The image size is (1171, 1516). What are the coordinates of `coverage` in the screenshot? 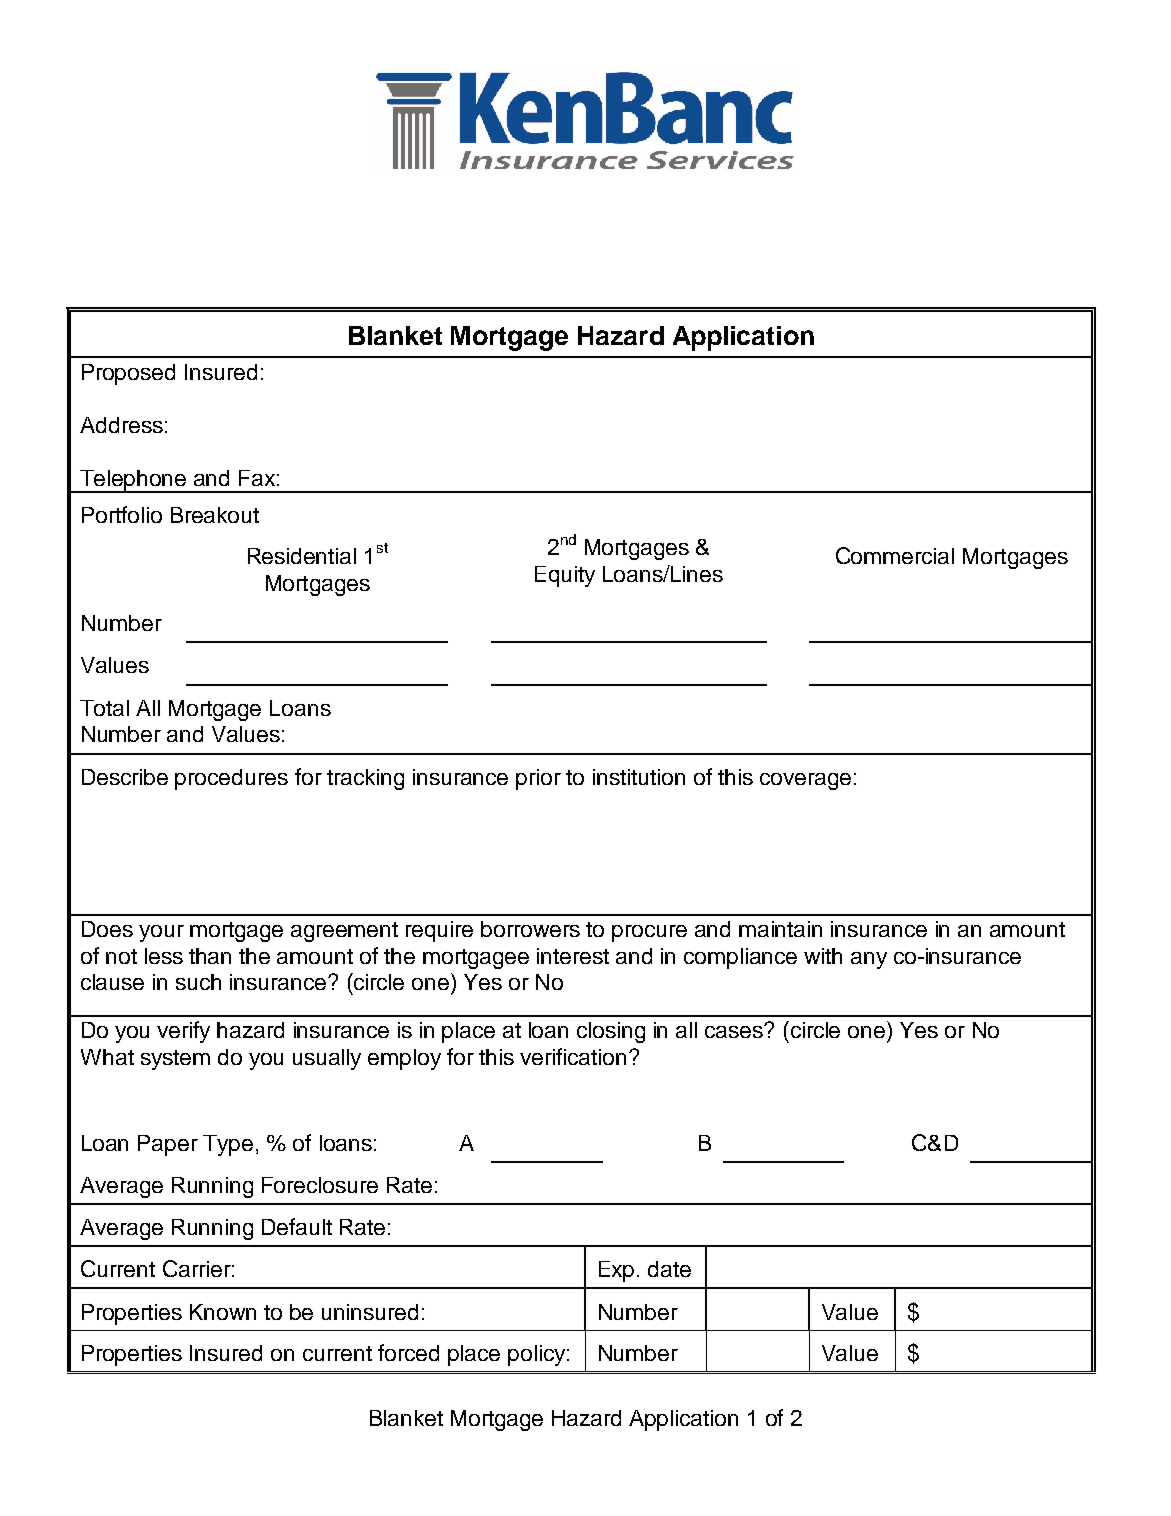 It's located at (805, 781).
